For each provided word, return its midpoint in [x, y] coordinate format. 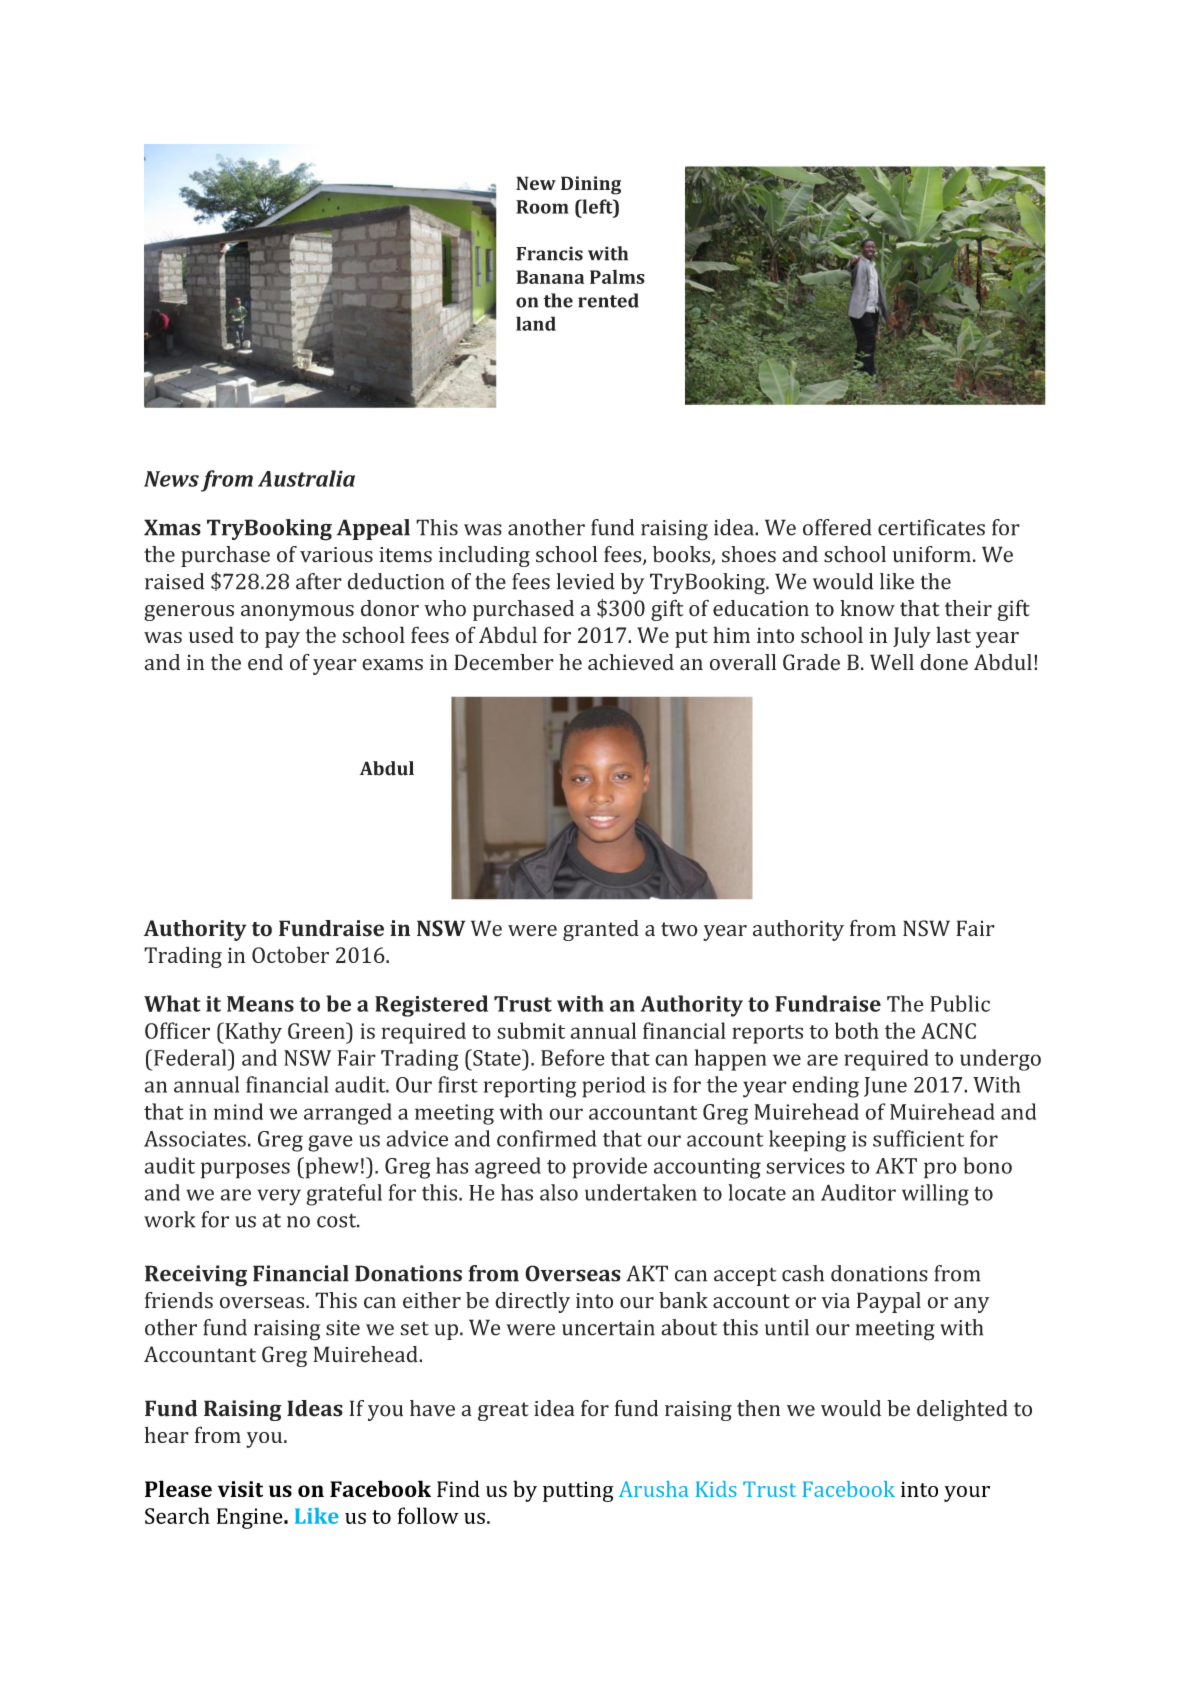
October [290, 954]
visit [240, 1489]
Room [542, 207]
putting [578, 1491]
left [597, 206]
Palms [617, 276]
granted [601, 930]
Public [960, 1003]
